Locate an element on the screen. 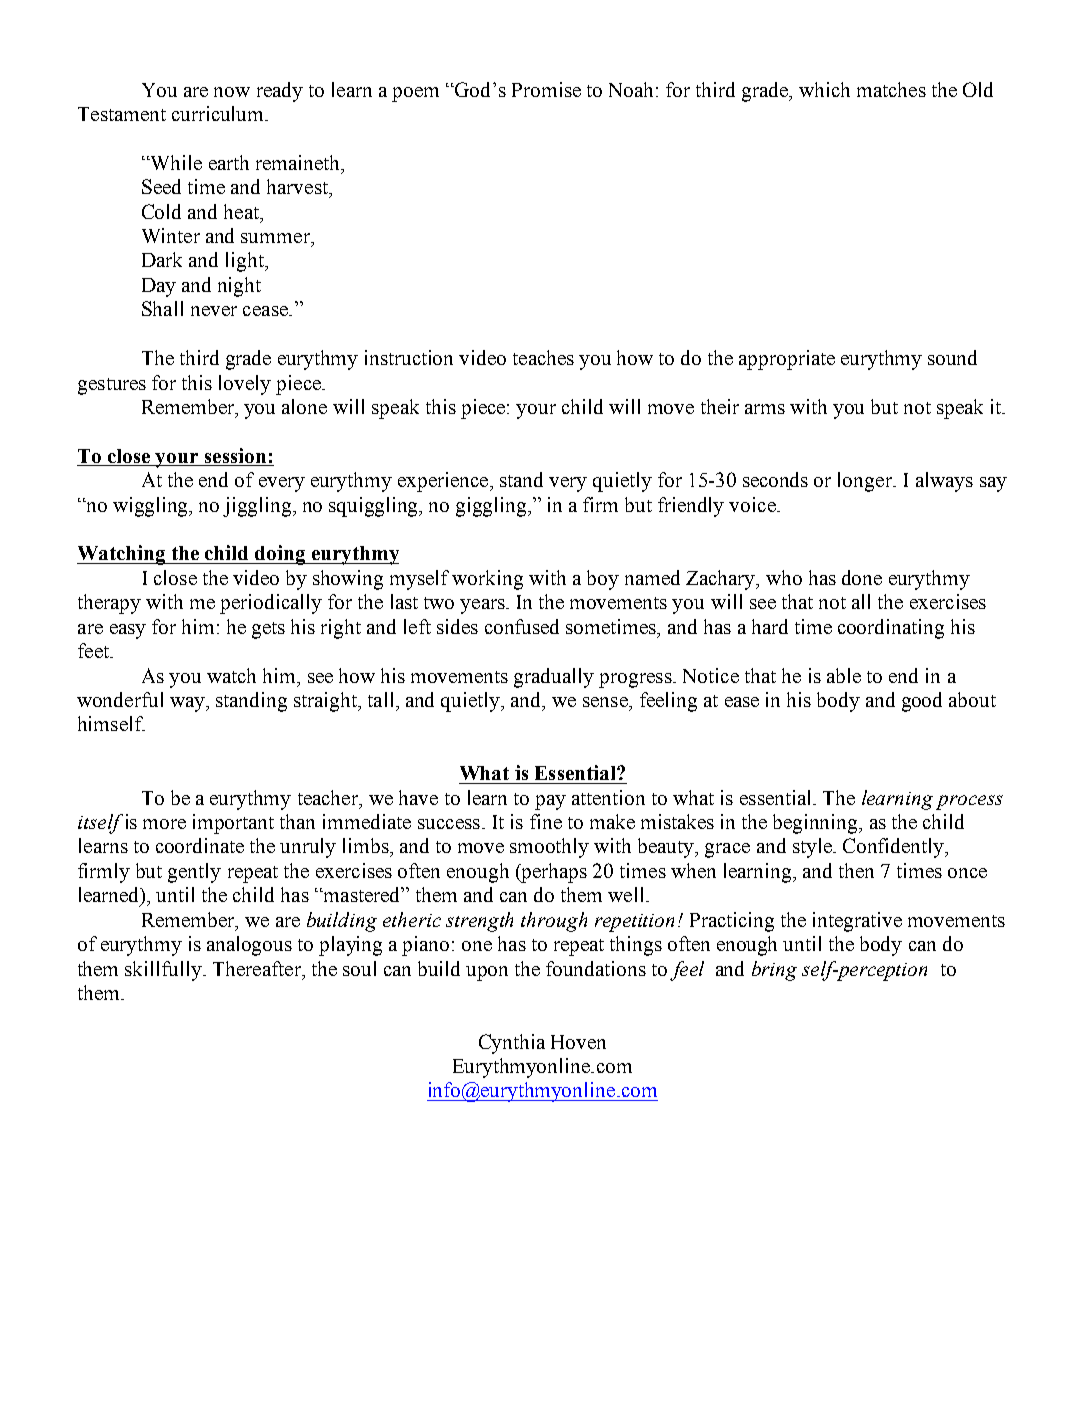 Image resolution: width=1083 pixels, height=1401 pixels. arms is located at coordinates (765, 409).
